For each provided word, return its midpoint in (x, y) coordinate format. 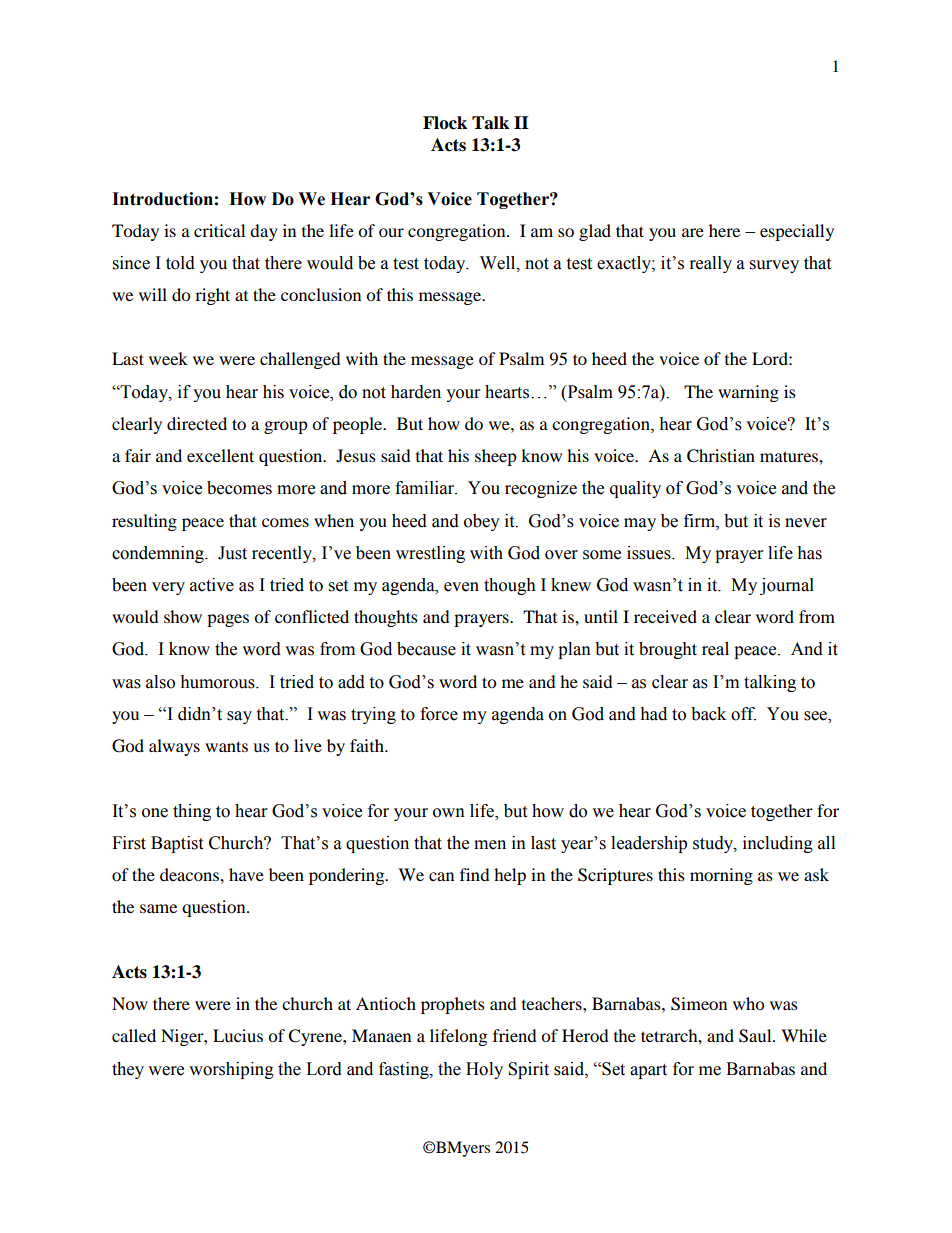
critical (219, 230)
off (743, 714)
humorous (218, 682)
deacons (190, 874)
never (806, 523)
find (475, 874)
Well (499, 263)
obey (482, 522)
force (439, 714)
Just (232, 553)
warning (748, 393)
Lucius (238, 1035)
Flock (445, 123)
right (212, 296)
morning (721, 876)
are (693, 232)
